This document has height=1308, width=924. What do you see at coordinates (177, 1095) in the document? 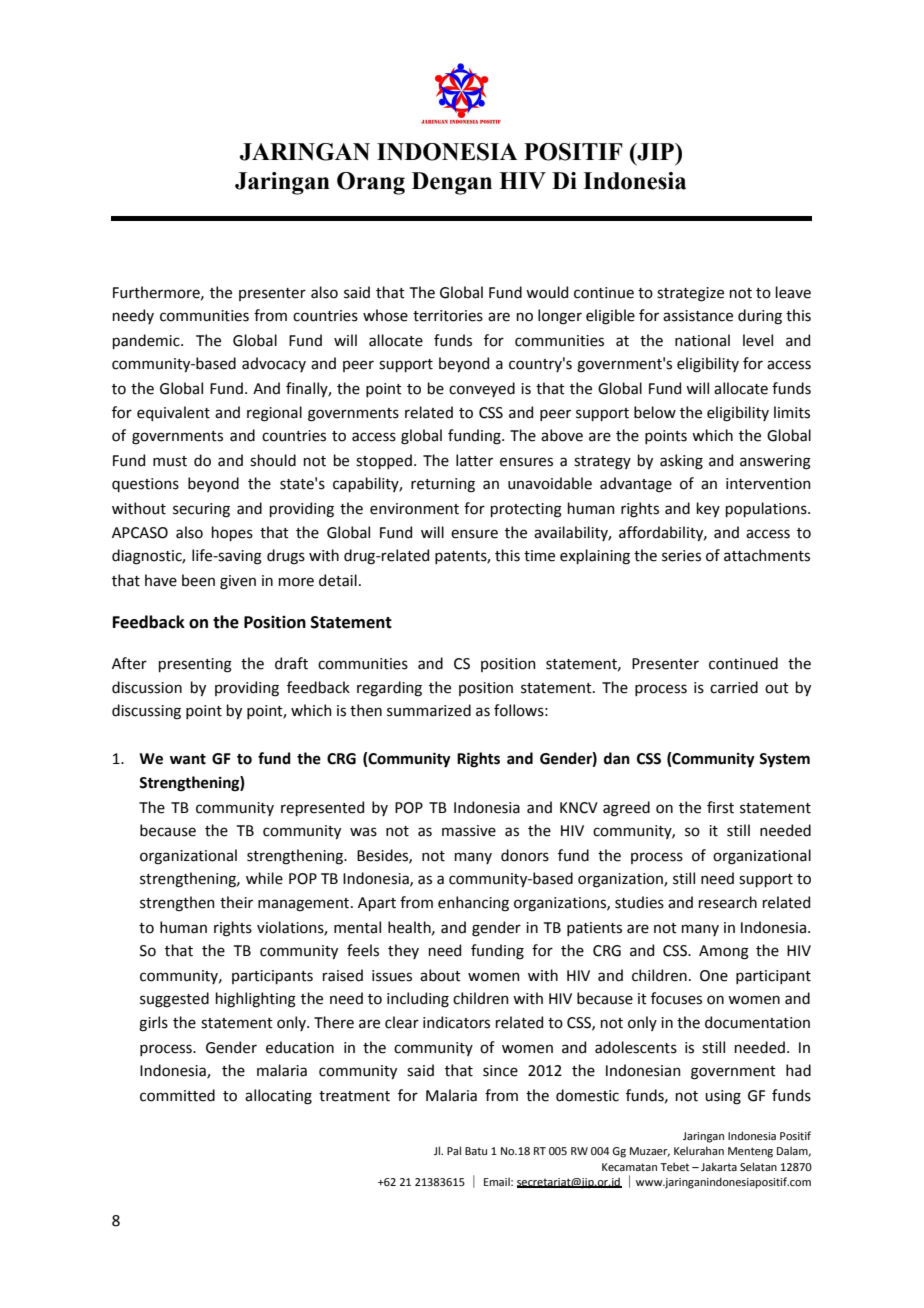
I see `committed` at bounding box center [177, 1095].
